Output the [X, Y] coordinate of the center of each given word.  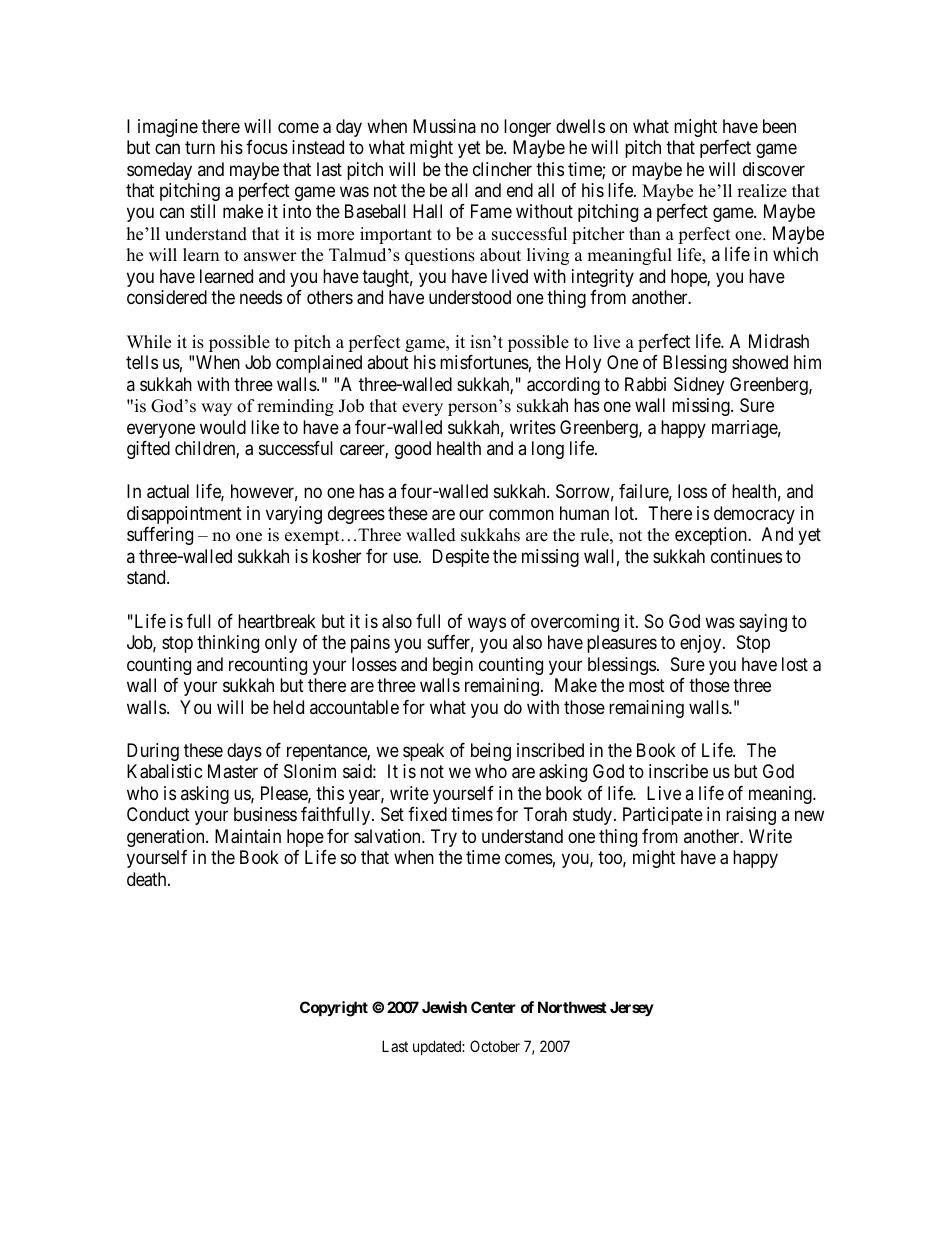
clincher [502, 169]
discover [774, 169]
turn [200, 147]
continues [746, 556]
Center [493, 1007]
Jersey [632, 1008]
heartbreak [277, 621]
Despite [461, 558]
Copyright [334, 1009]
